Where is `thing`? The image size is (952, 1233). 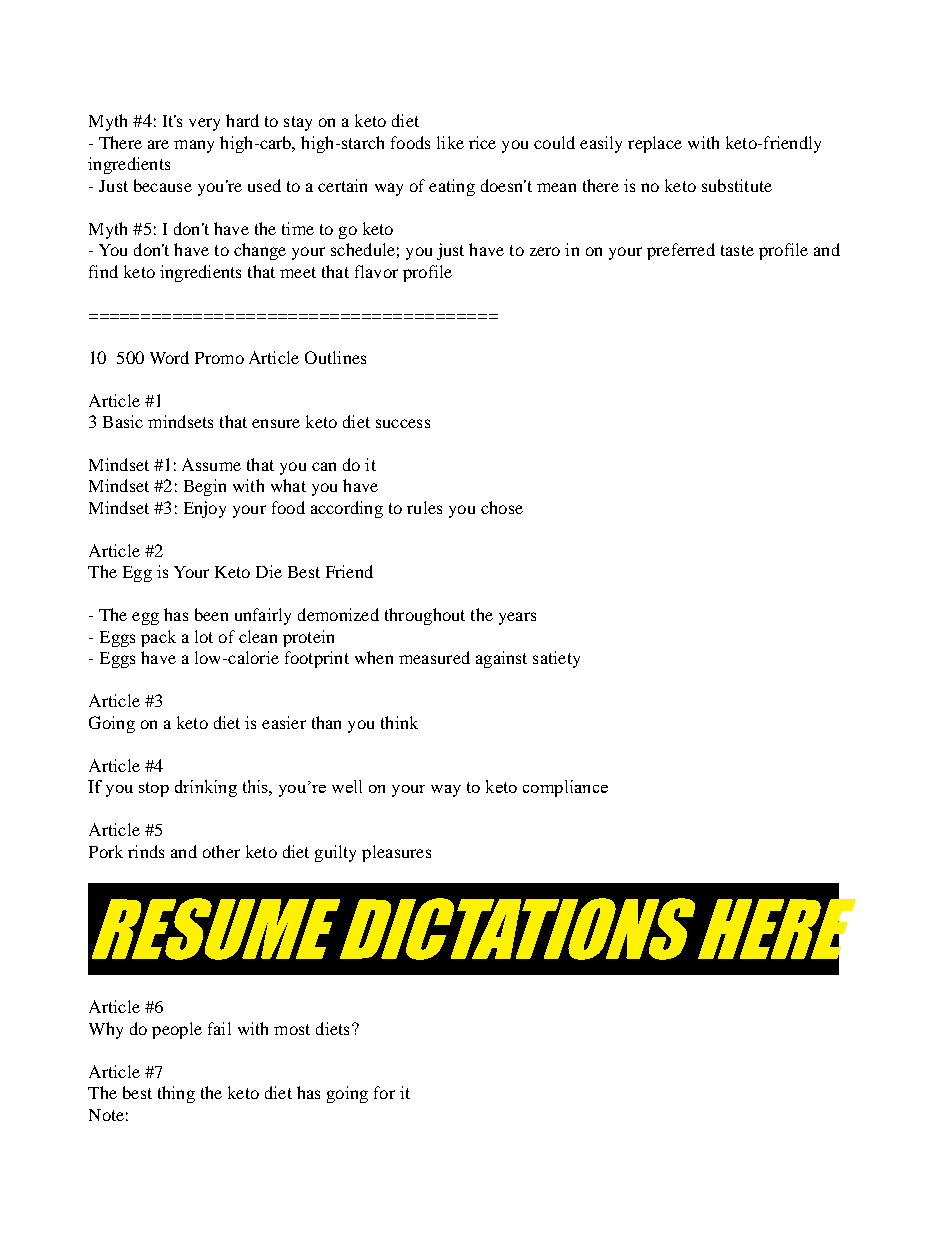
thing is located at coordinates (176, 1094).
